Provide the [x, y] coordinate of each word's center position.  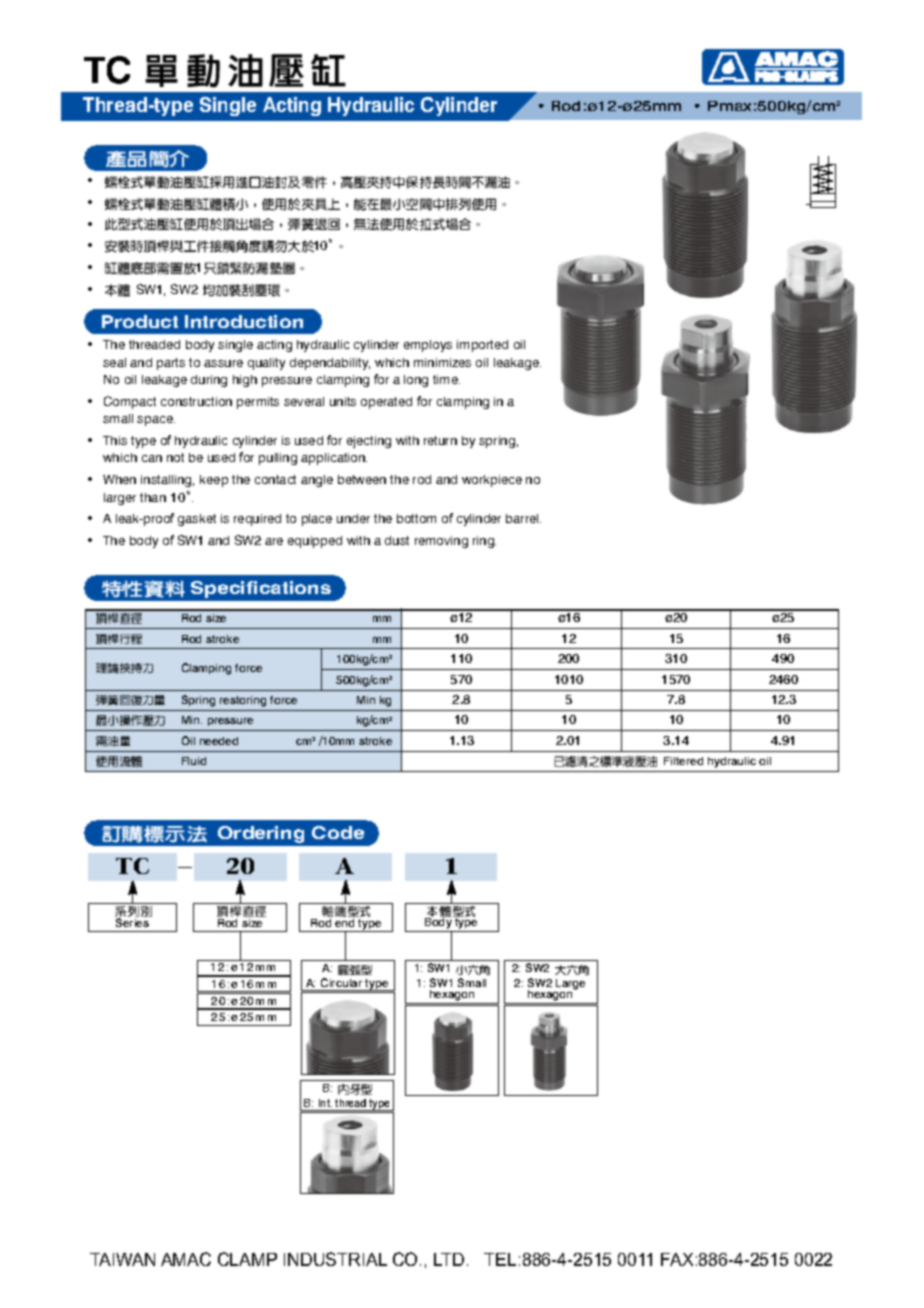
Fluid [194, 761]
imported [482, 346]
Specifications [261, 589]
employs [428, 346]
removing [441, 542]
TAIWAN [122, 1259]
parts [171, 364]
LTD [449, 1259]
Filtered [683, 761]
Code [338, 832]
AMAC [186, 1259]
